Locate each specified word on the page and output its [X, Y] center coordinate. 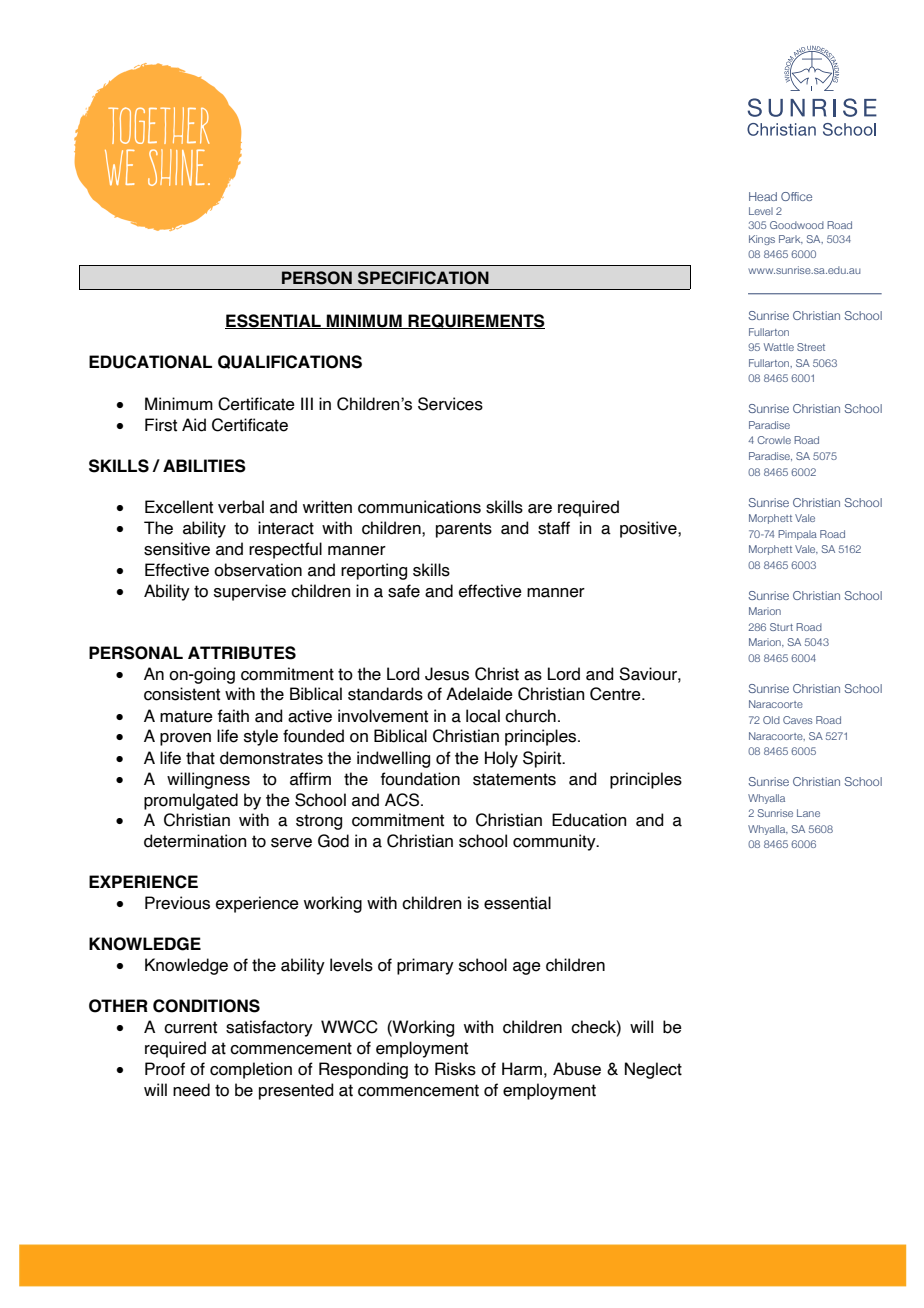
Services [450, 404]
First [161, 425]
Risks [455, 1069]
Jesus [447, 674]
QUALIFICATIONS [290, 362]
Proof [165, 1069]
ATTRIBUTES [242, 653]
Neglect [653, 1070]
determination [195, 841]
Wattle [779, 347]
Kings [762, 240]
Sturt [781, 627]
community [555, 842]
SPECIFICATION [423, 278]
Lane [808, 813]
